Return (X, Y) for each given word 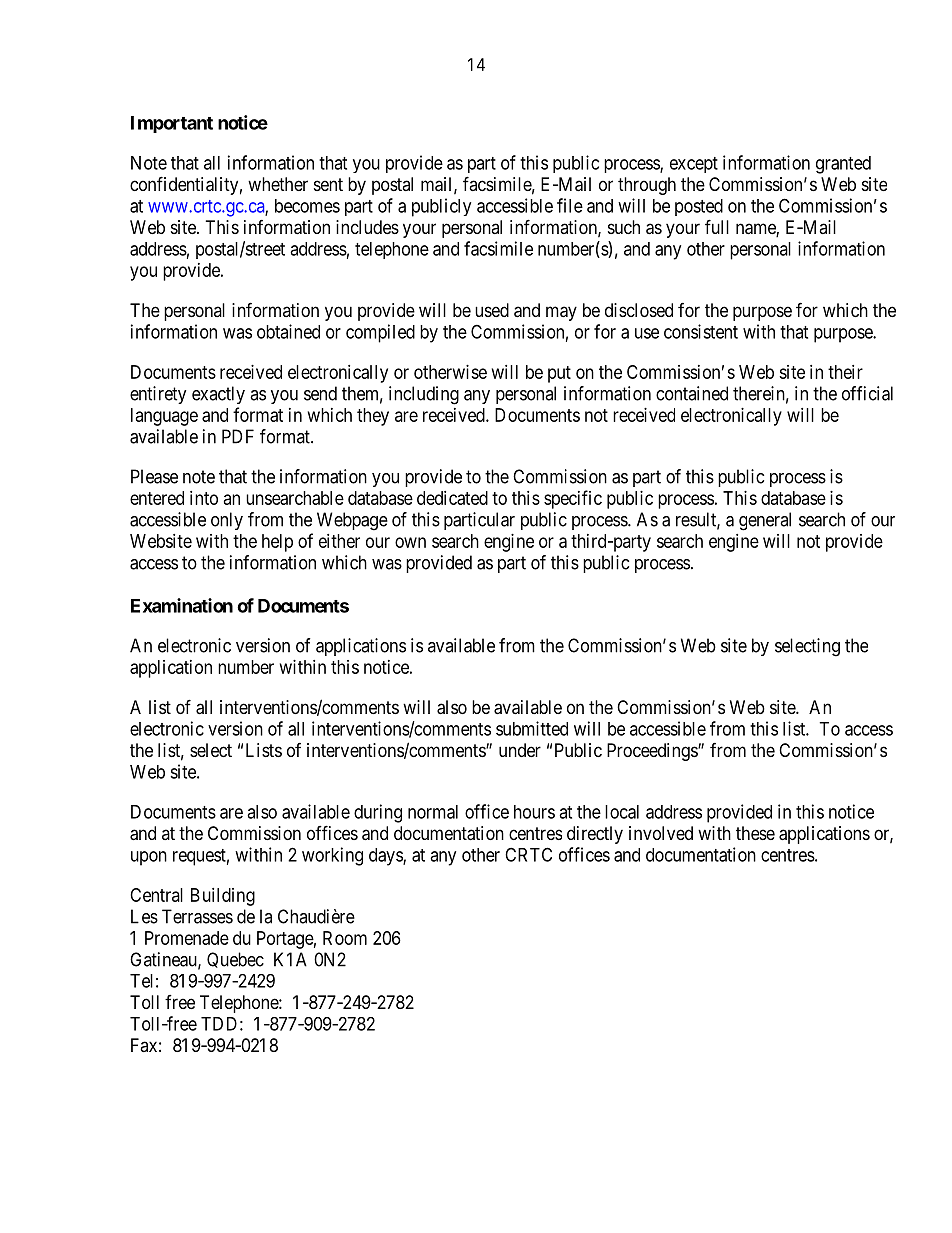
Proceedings (653, 752)
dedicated (452, 498)
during (378, 813)
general (765, 521)
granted (843, 165)
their (845, 372)
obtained (288, 331)
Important (172, 124)
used (492, 310)
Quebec (235, 960)
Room (345, 938)
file (570, 205)
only (227, 521)
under (520, 750)
